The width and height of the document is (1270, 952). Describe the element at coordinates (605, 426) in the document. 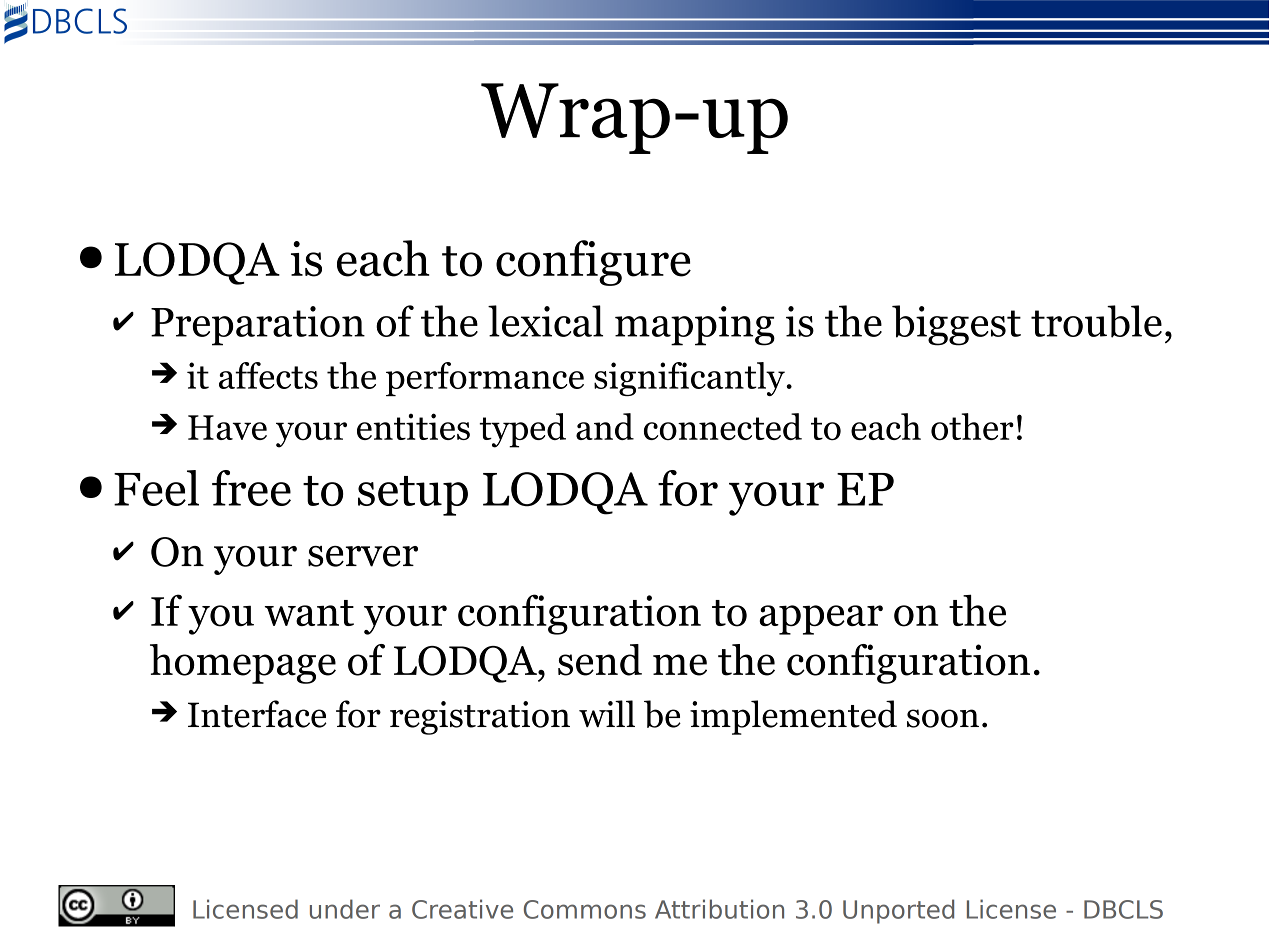

I see `and` at that location.
